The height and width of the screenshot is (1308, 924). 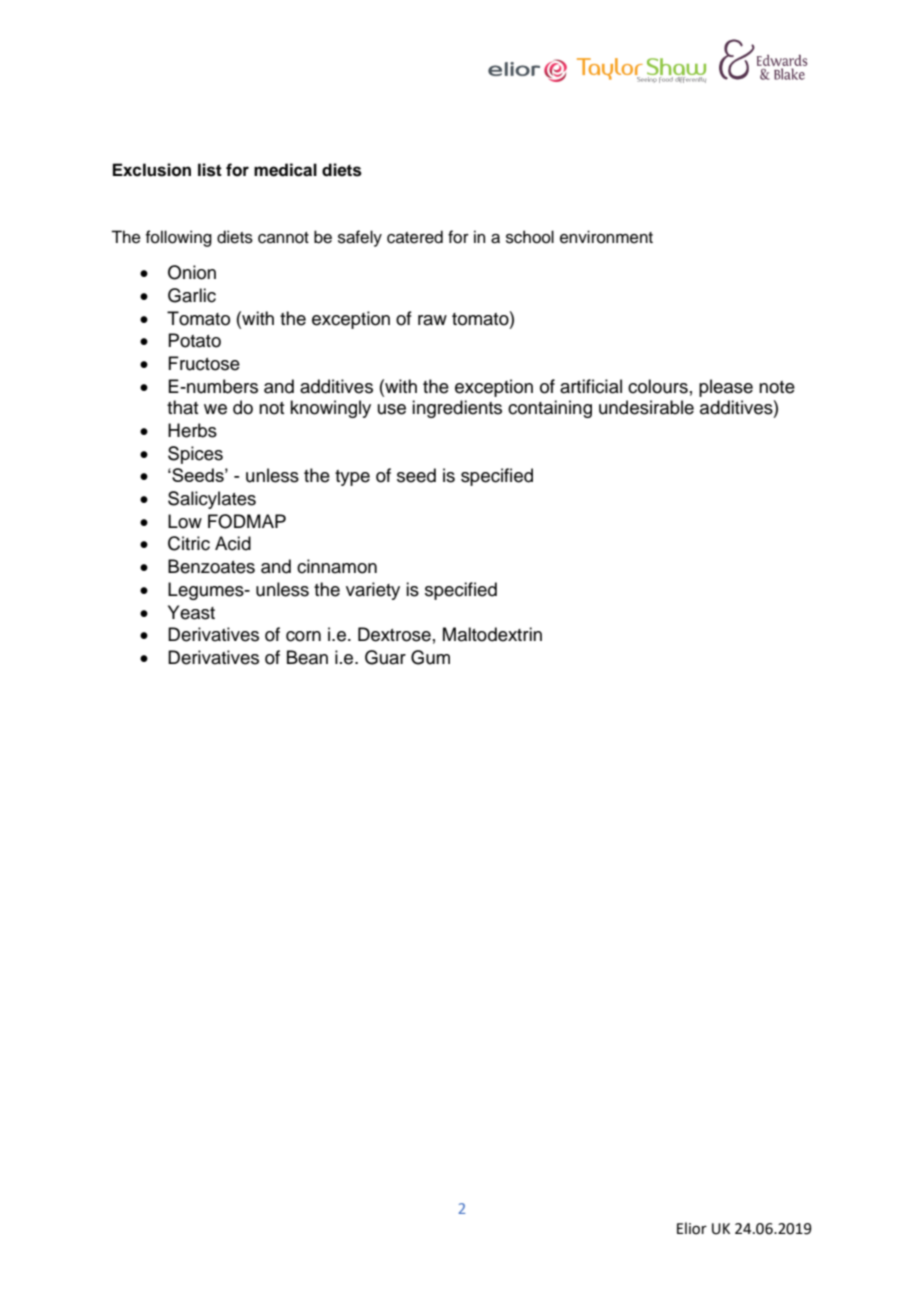 What do you see at coordinates (210, 170) in the screenshot?
I see `list` at bounding box center [210, 170].
